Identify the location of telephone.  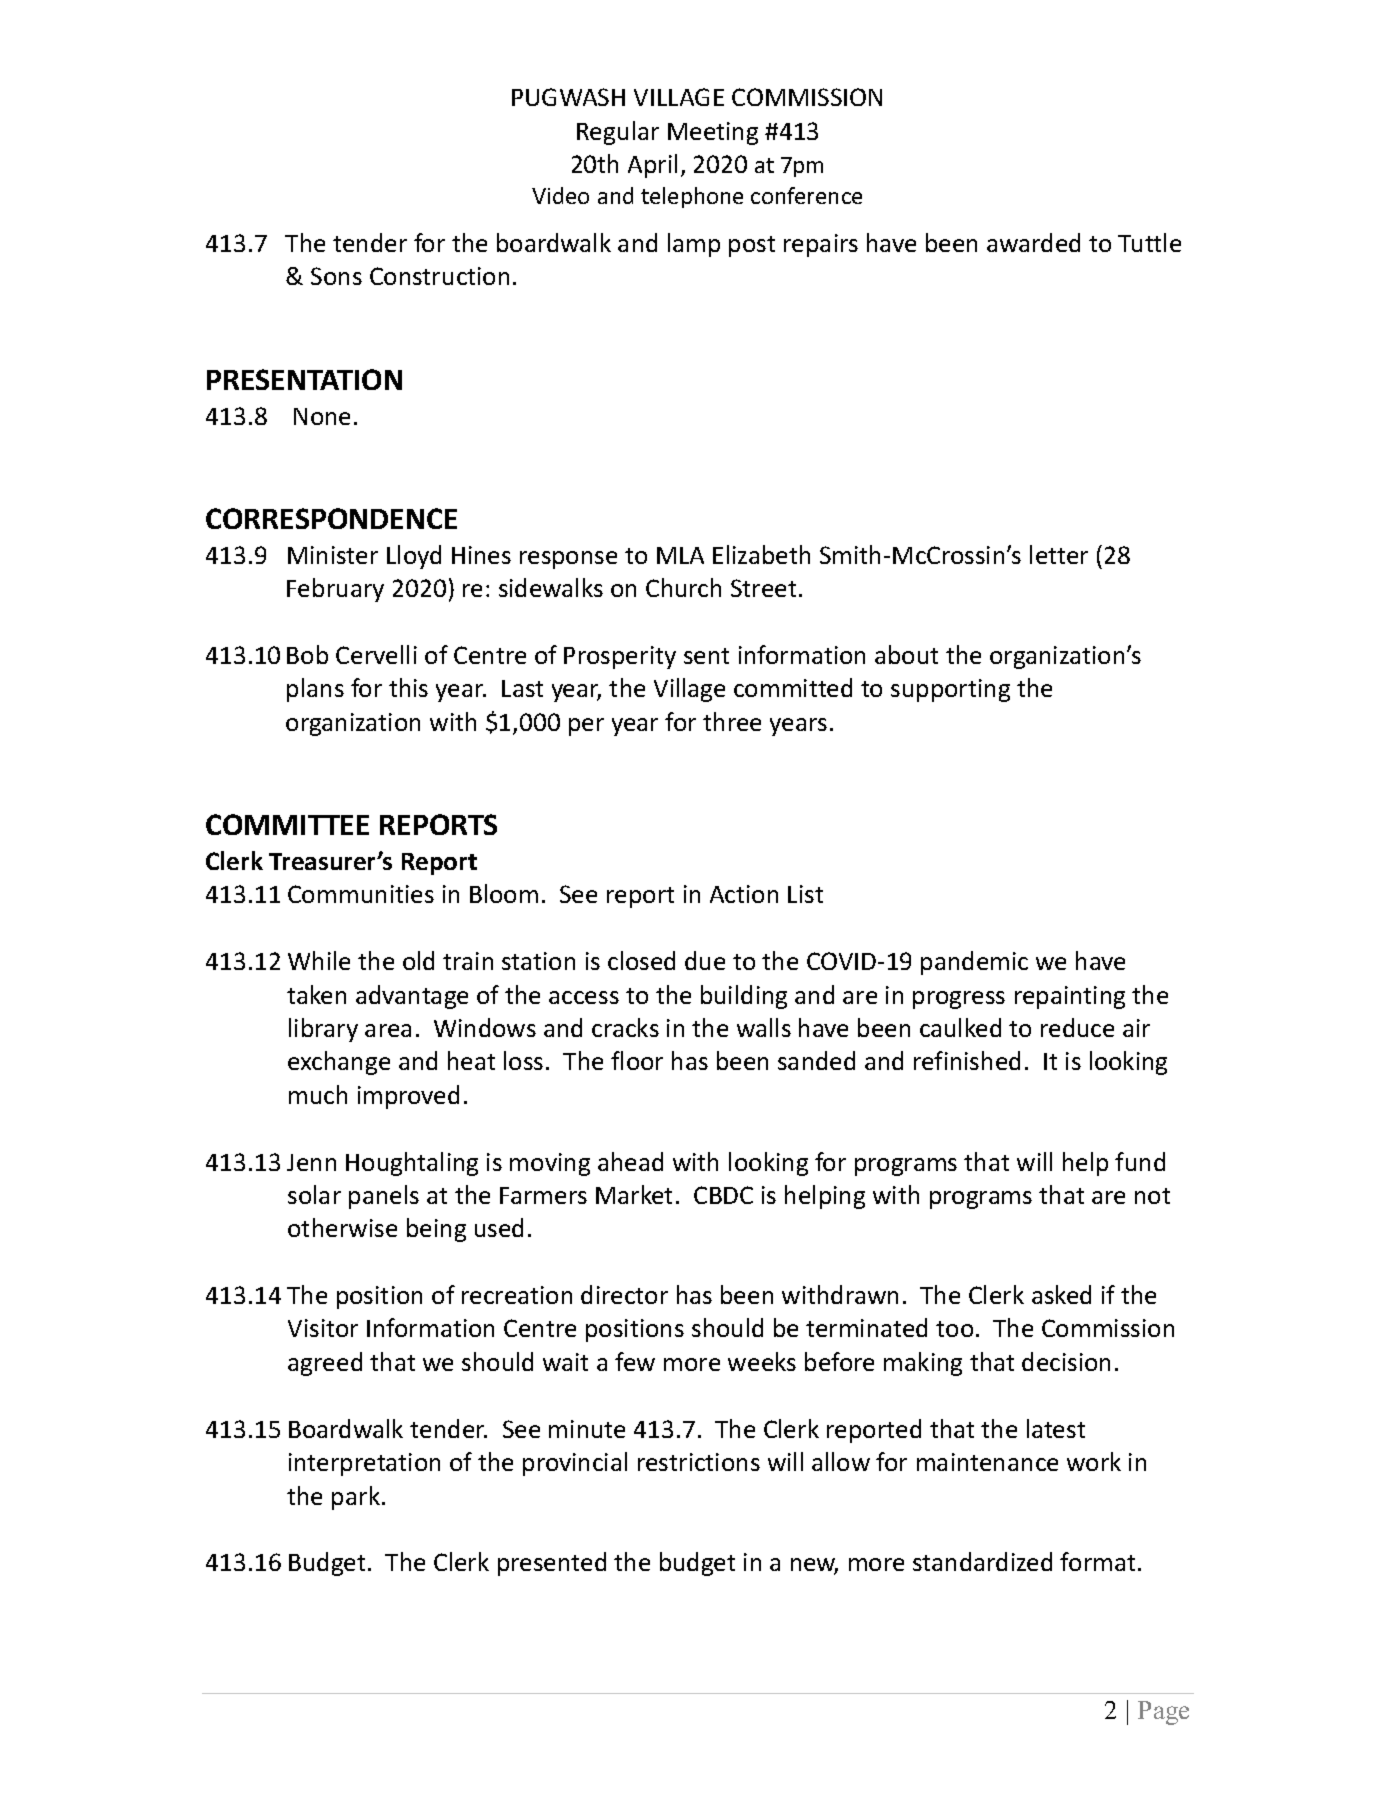
(692, 197).
